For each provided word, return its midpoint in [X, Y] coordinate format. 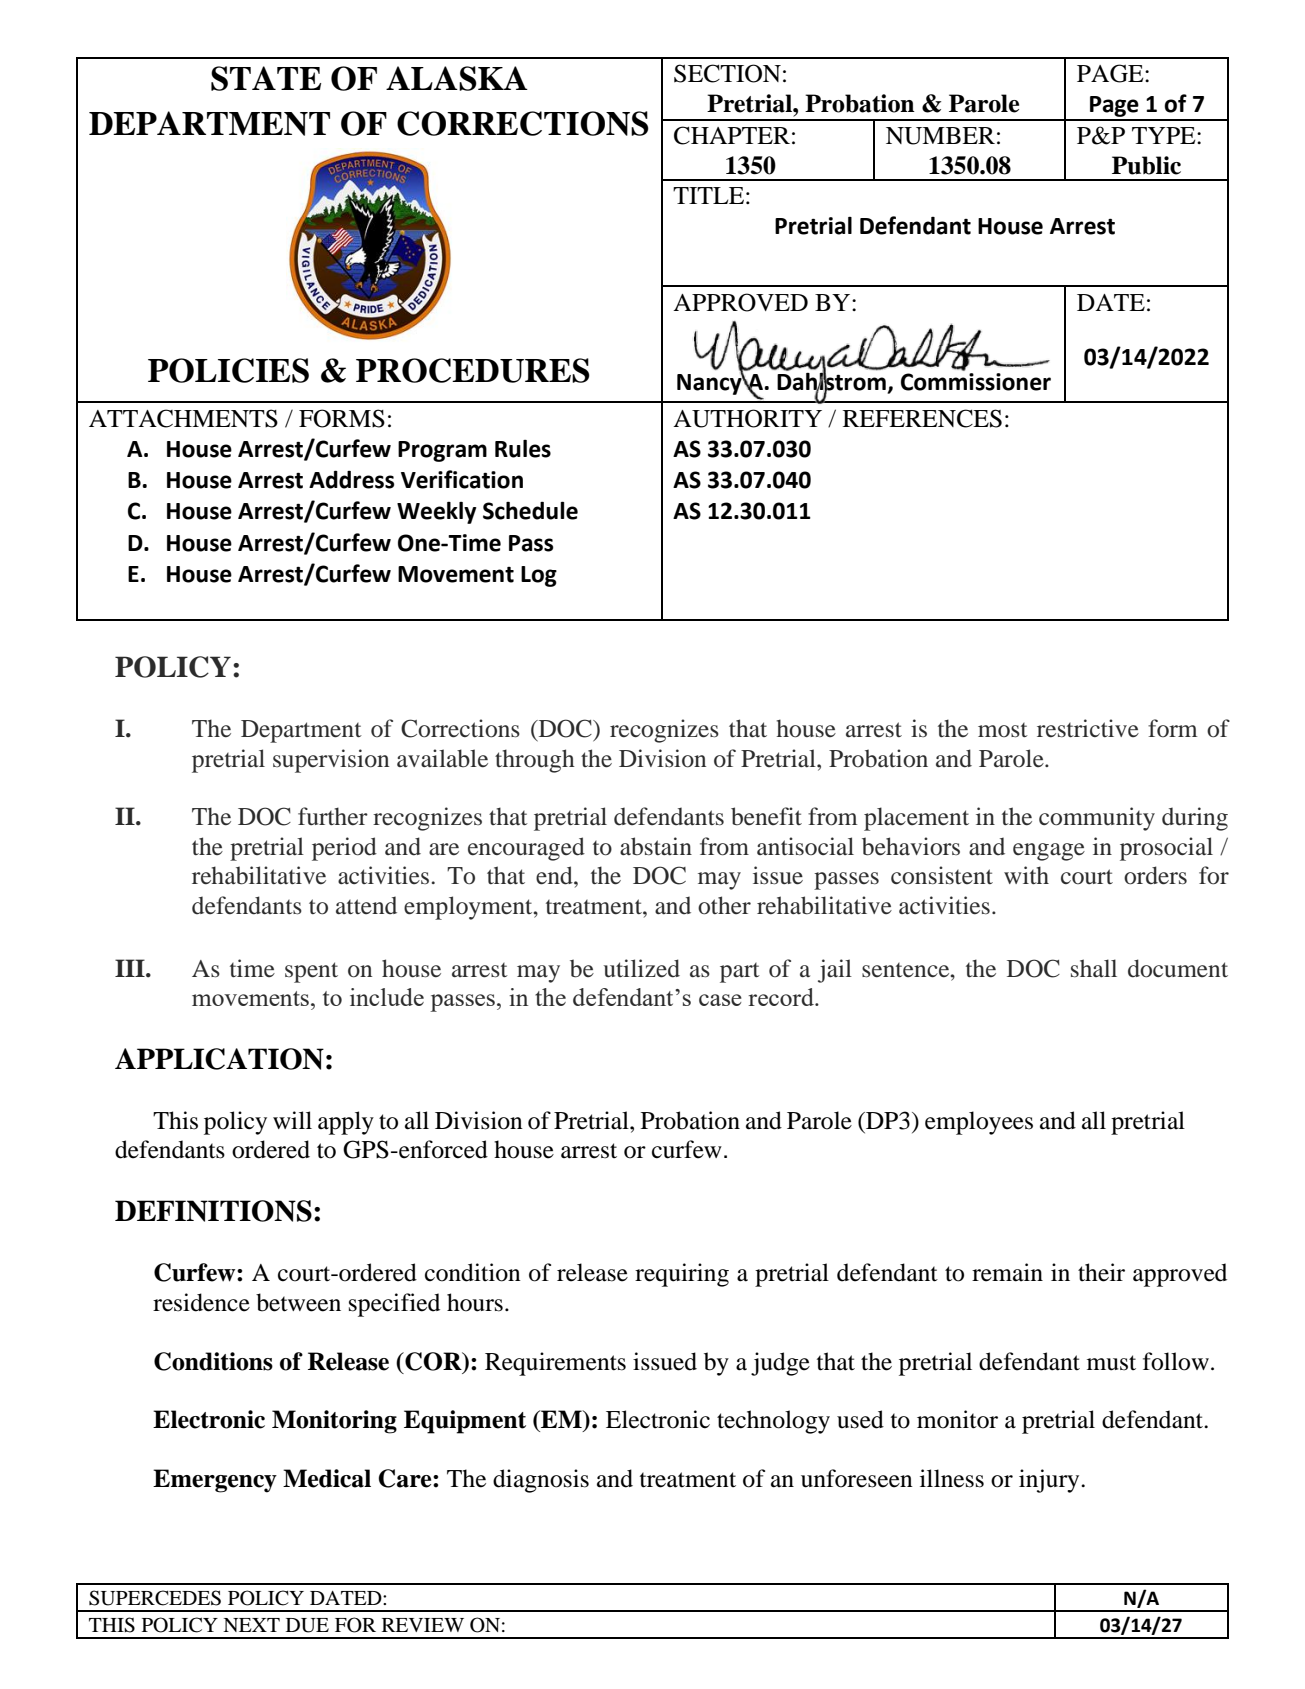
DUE [307, 1625]
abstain [656, 846]
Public [1146, 165]
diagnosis [541, 1481]
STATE [266, 78]
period [344, 849]
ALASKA [457, 78]
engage [1049, 852]
